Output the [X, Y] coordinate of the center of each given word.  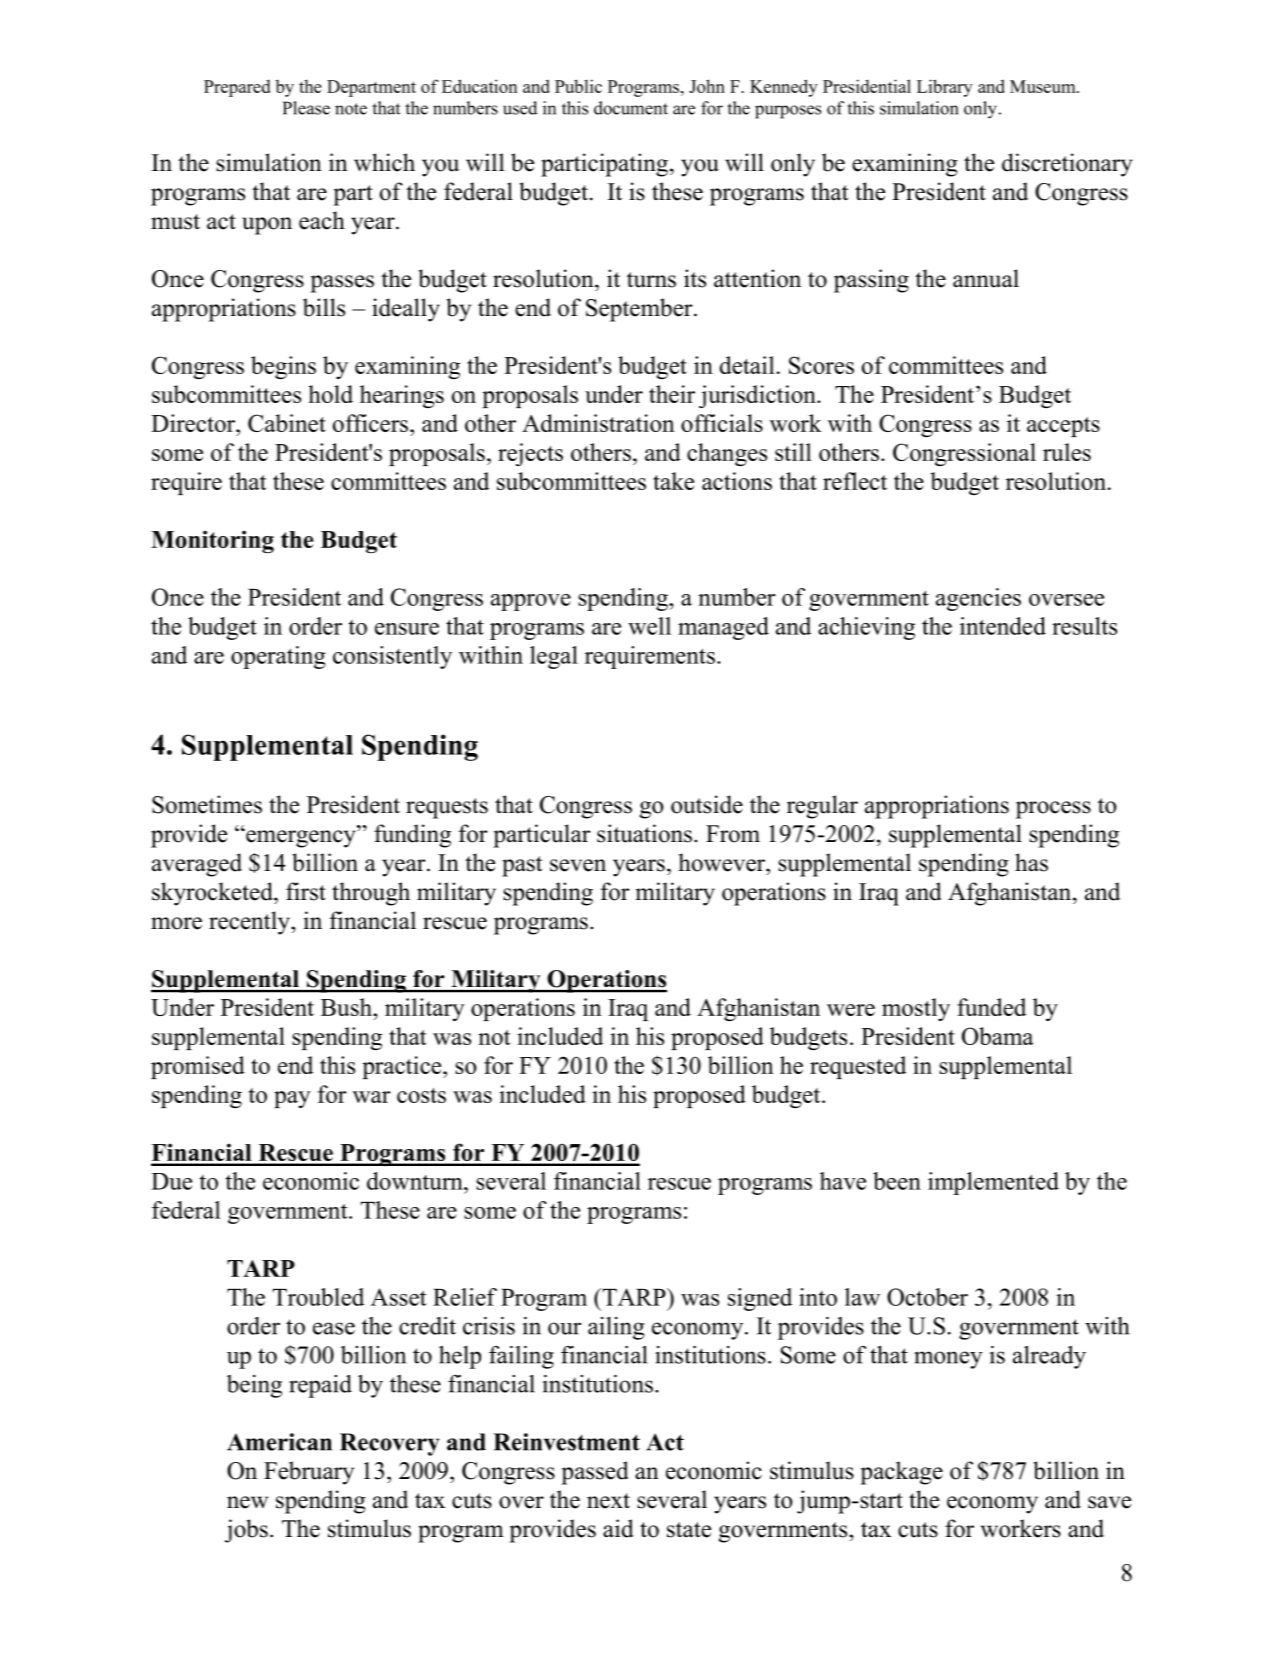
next [608, 1501]
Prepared [237, 88]
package [901, 1473]
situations [644, 833]
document [631, 108]
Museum [1044, 86]
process [1053, 810]
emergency [301, 838]
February [309, 1473]
